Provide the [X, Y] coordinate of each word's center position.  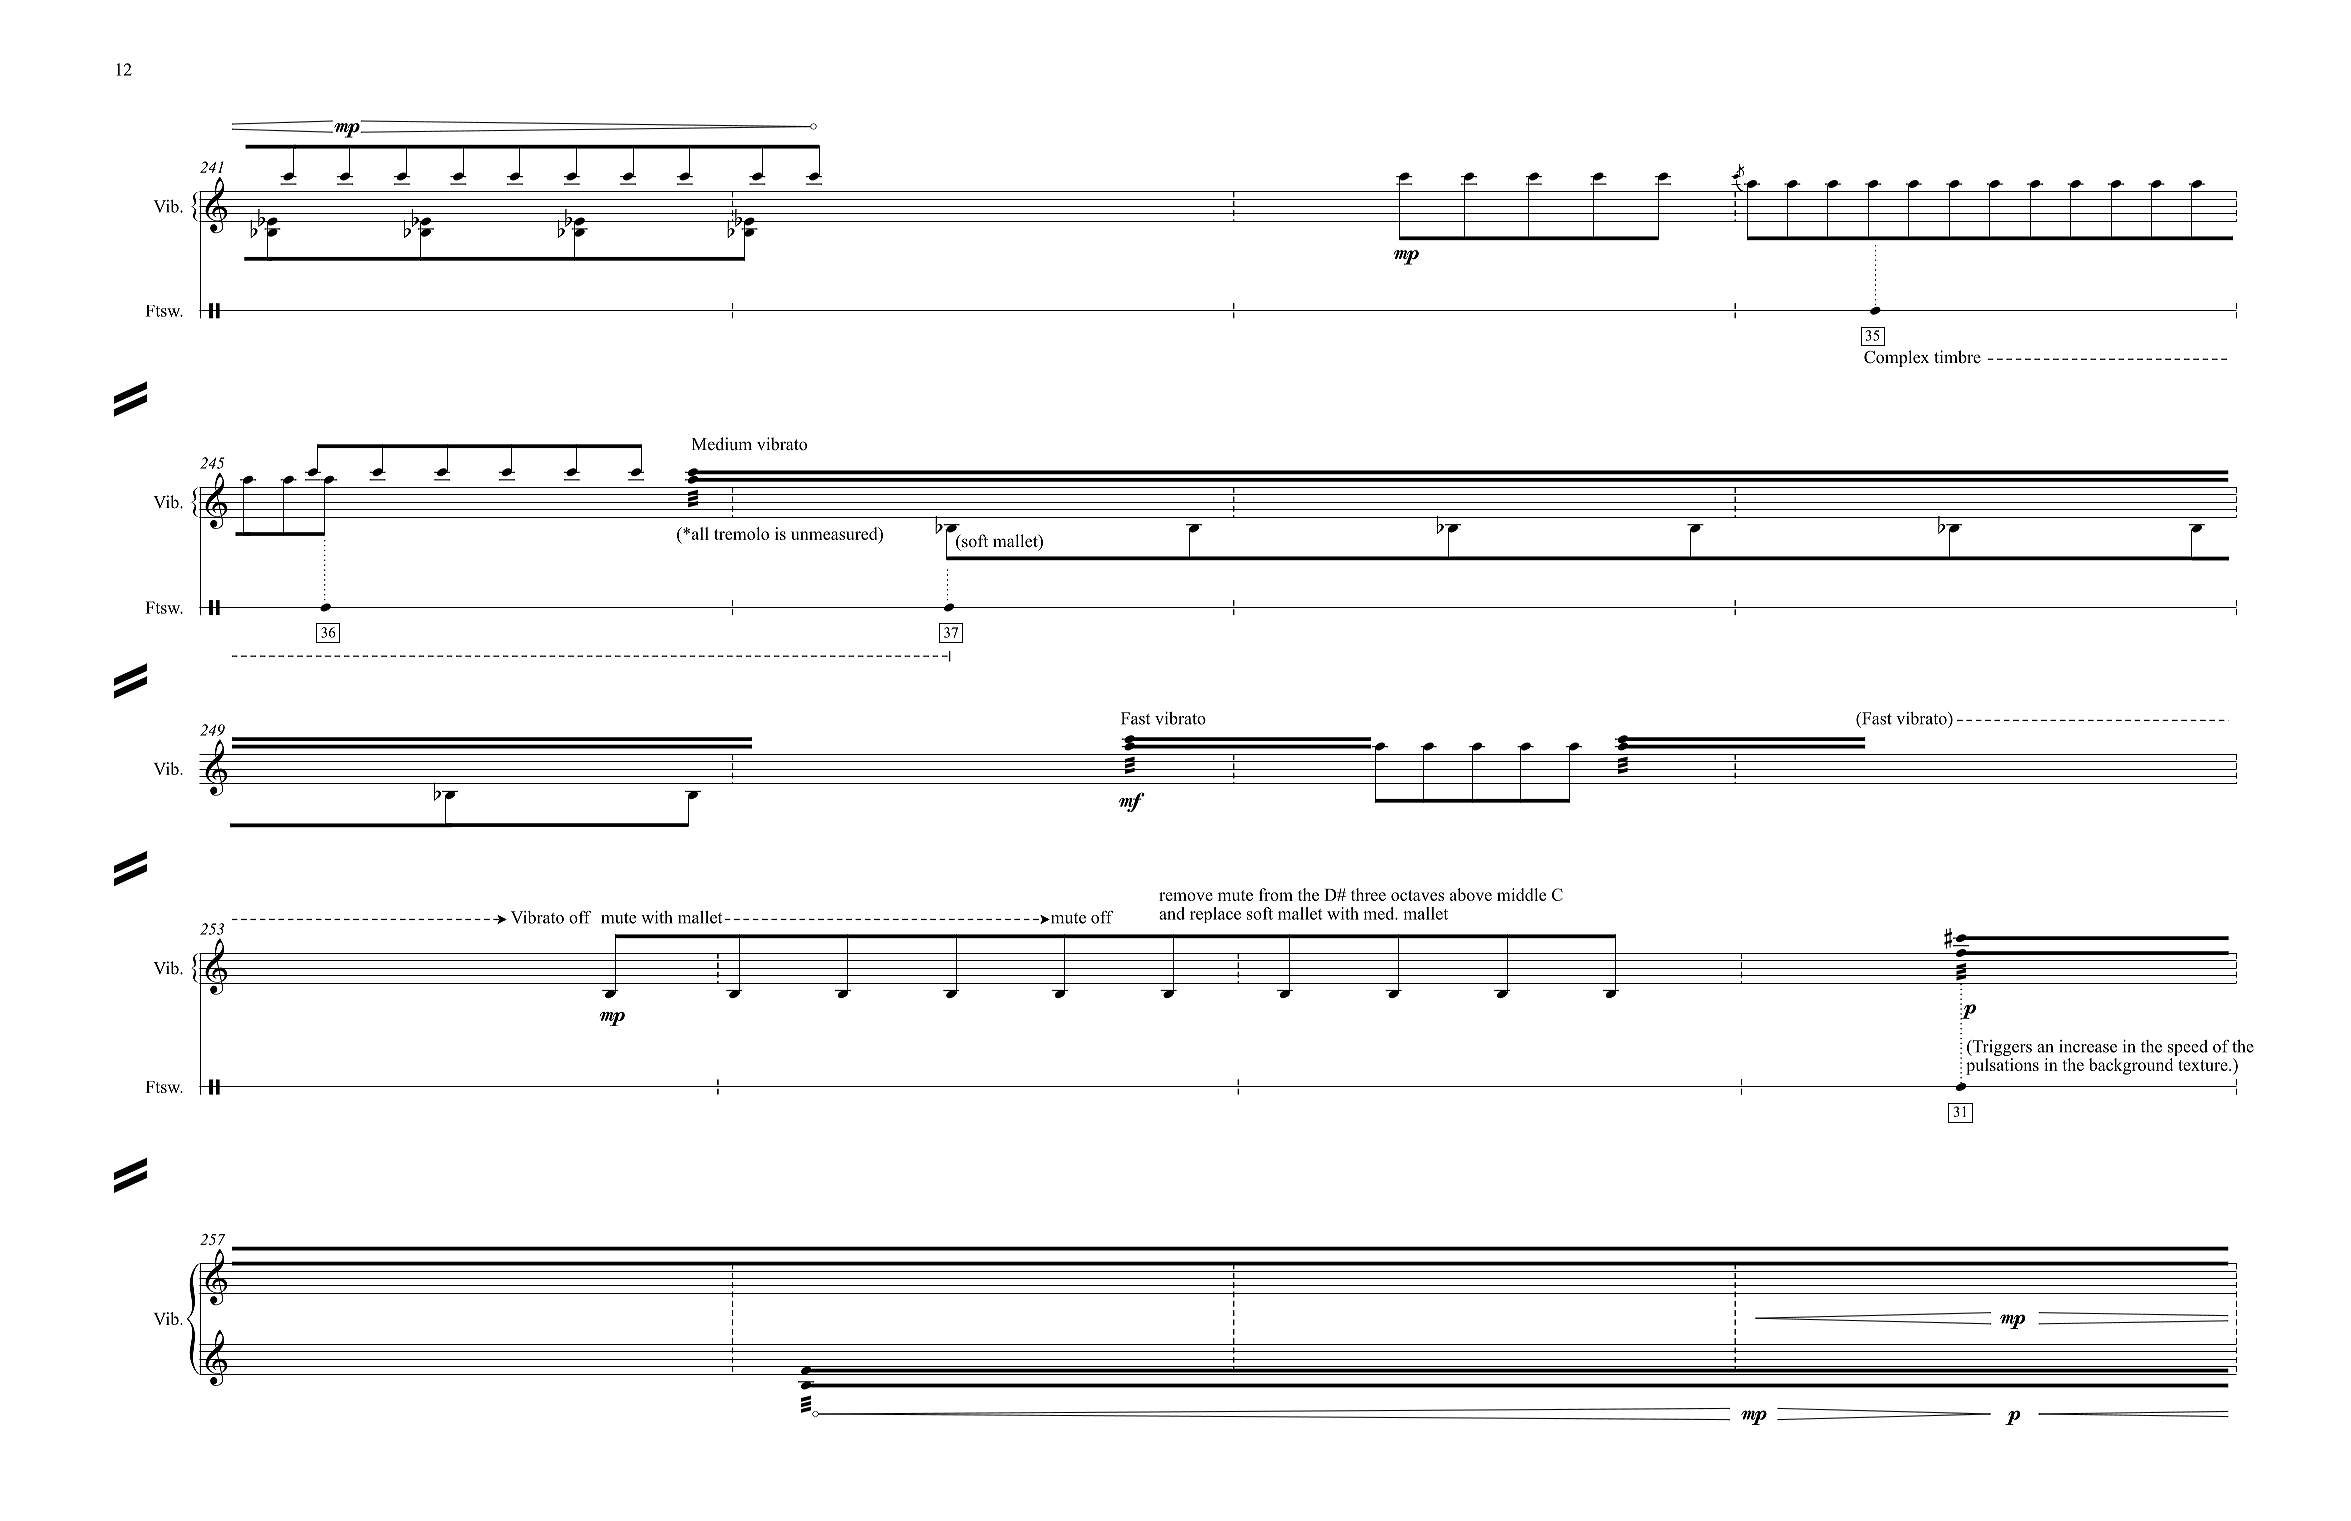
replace [1215, 915]
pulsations [2002, 1066]
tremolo [741, 533]
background [2131, 1066]
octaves [1417, 895]
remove [1186, 896]
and [1172, 913]
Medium [722, 444]
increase [2088, 1046]
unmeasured [835, 533]
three [1368, 894]
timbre [1957, 357]
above [1471, 894]
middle [1521, 894]
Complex [1896, 358]
